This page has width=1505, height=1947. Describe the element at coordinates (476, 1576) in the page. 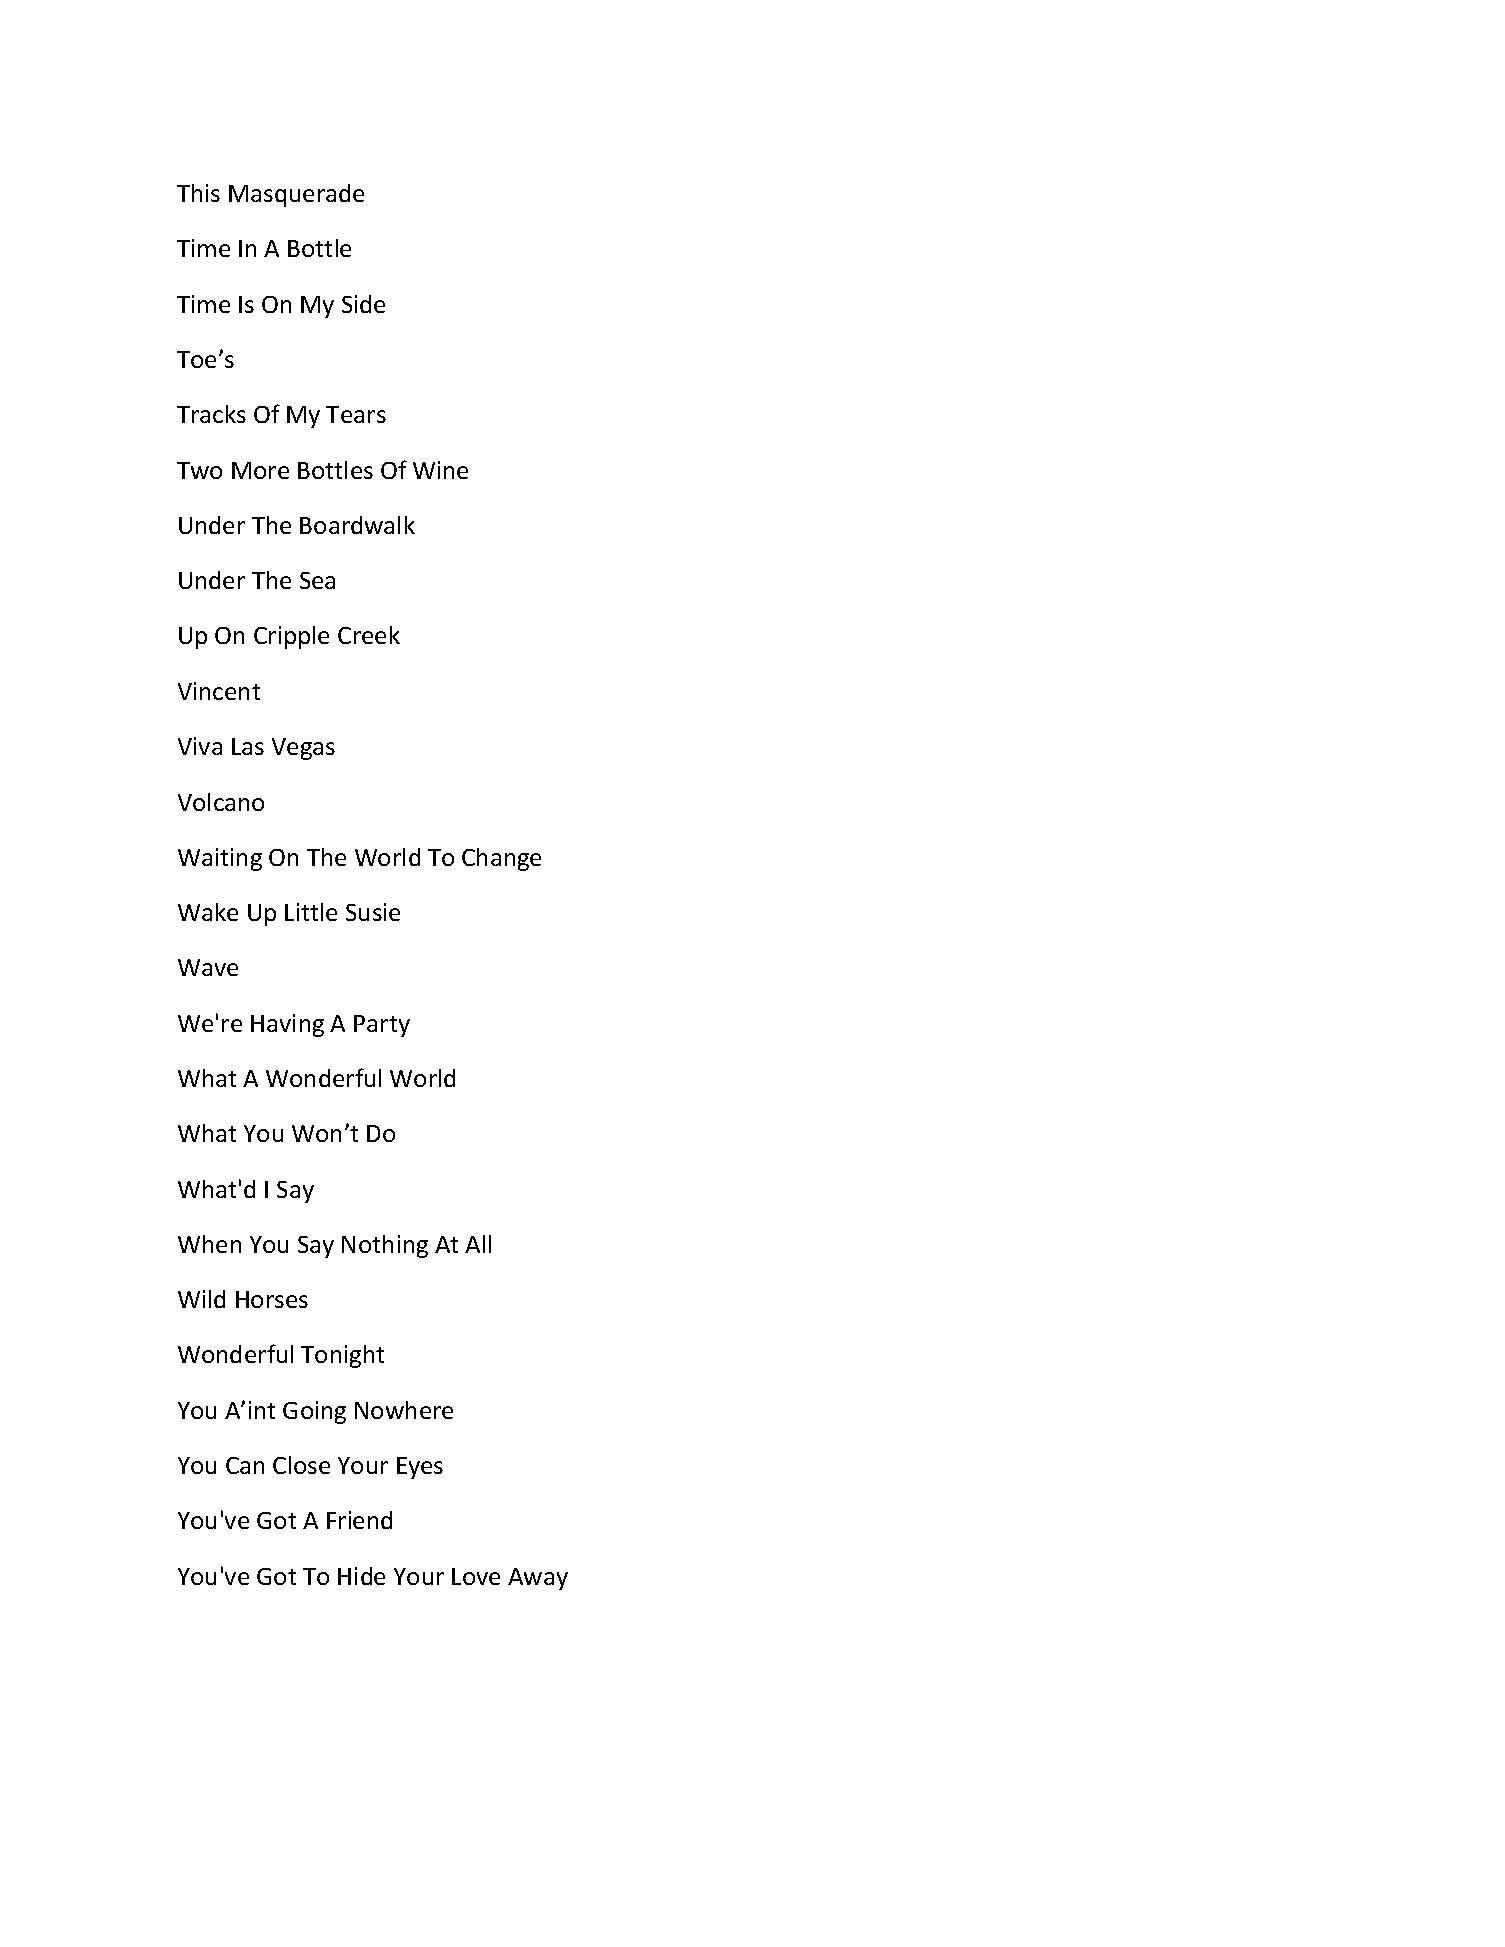

I see `Love` at that location.
